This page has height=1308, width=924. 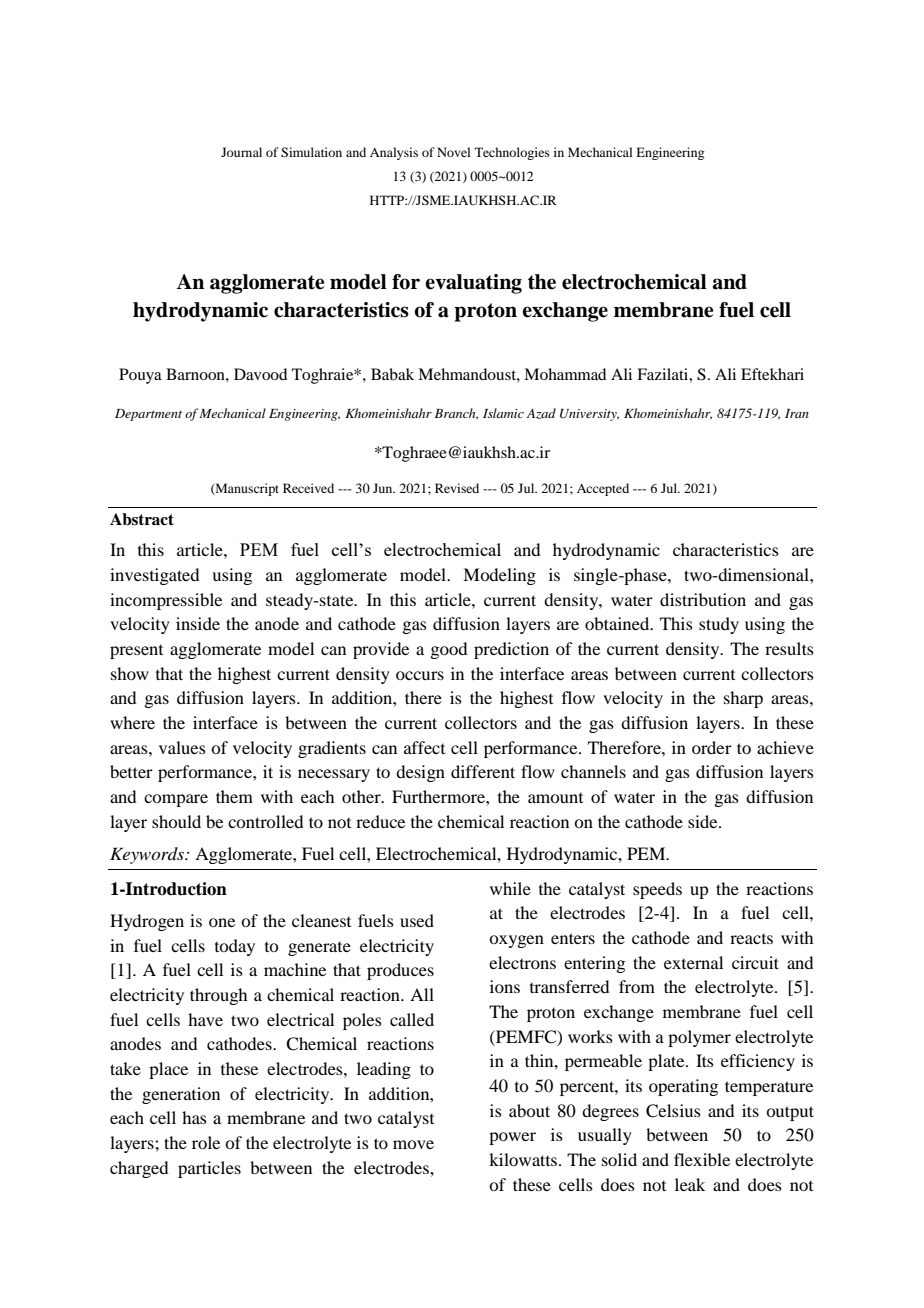 I want to click on present, so click(x=136, y=652).
